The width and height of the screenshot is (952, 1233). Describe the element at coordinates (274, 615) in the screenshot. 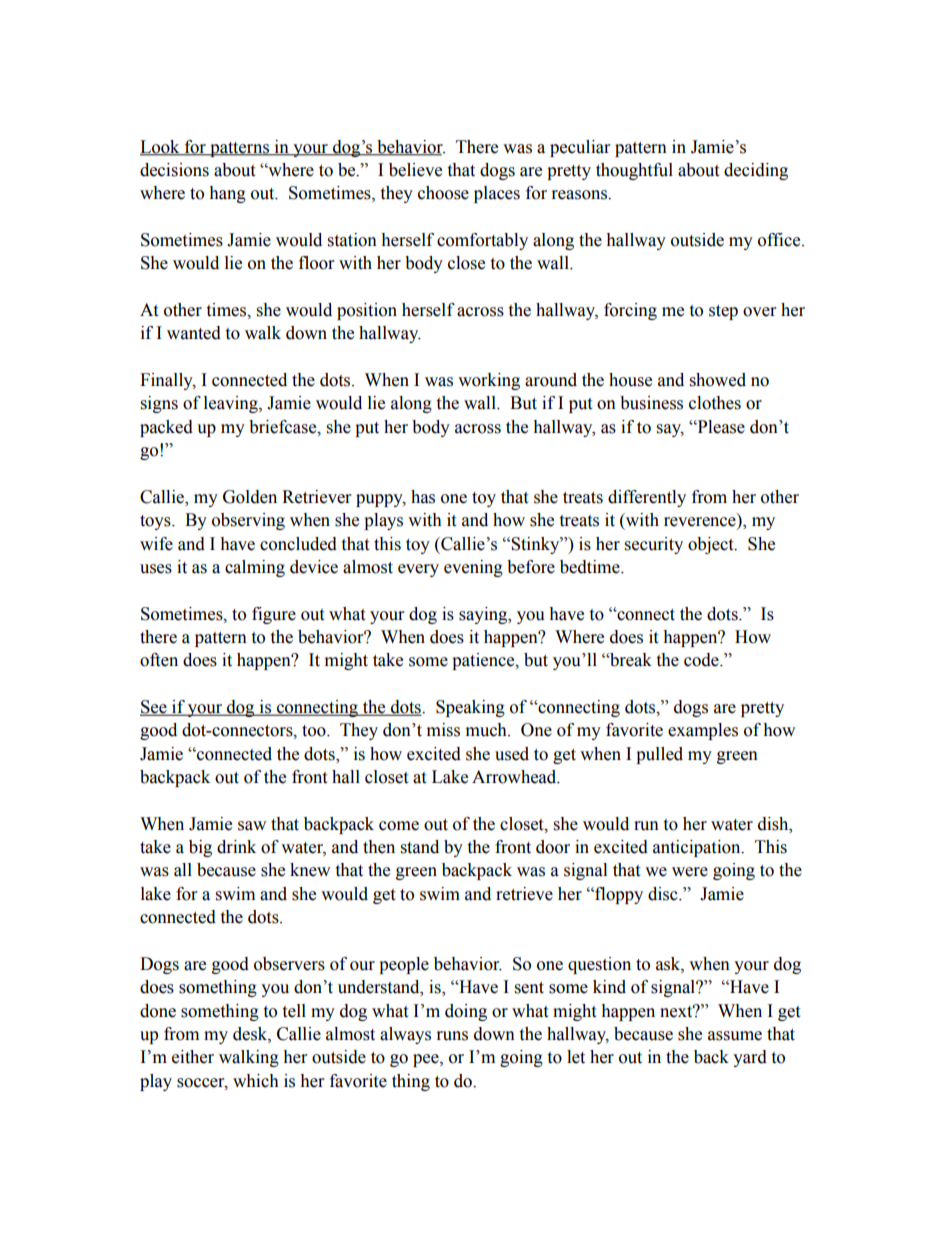

I see `figure` at that location.
